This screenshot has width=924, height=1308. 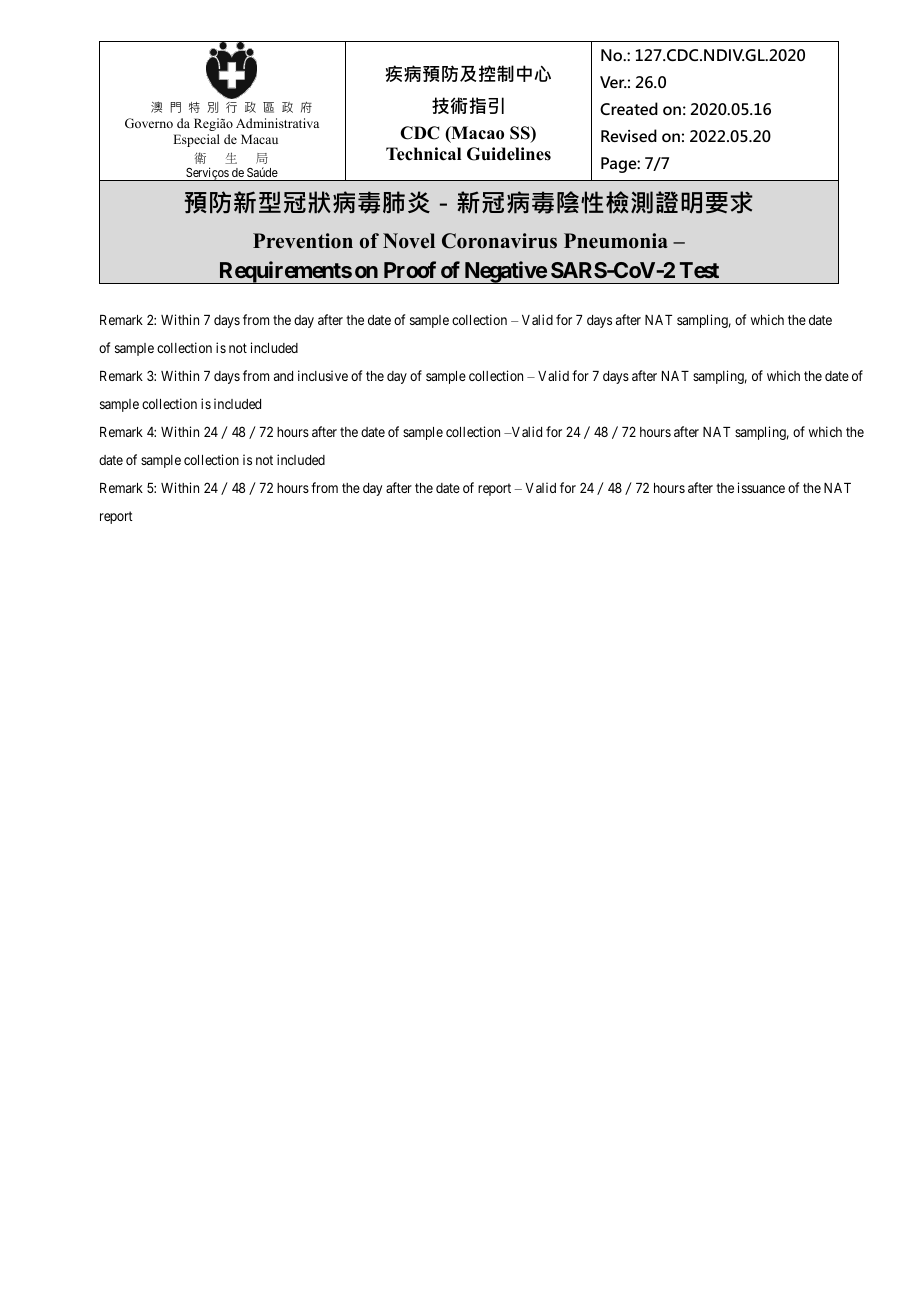 What do you see at coordinates (629, 135) in the screenshot?
I see `Revised` at bounding box center [629, 135].
